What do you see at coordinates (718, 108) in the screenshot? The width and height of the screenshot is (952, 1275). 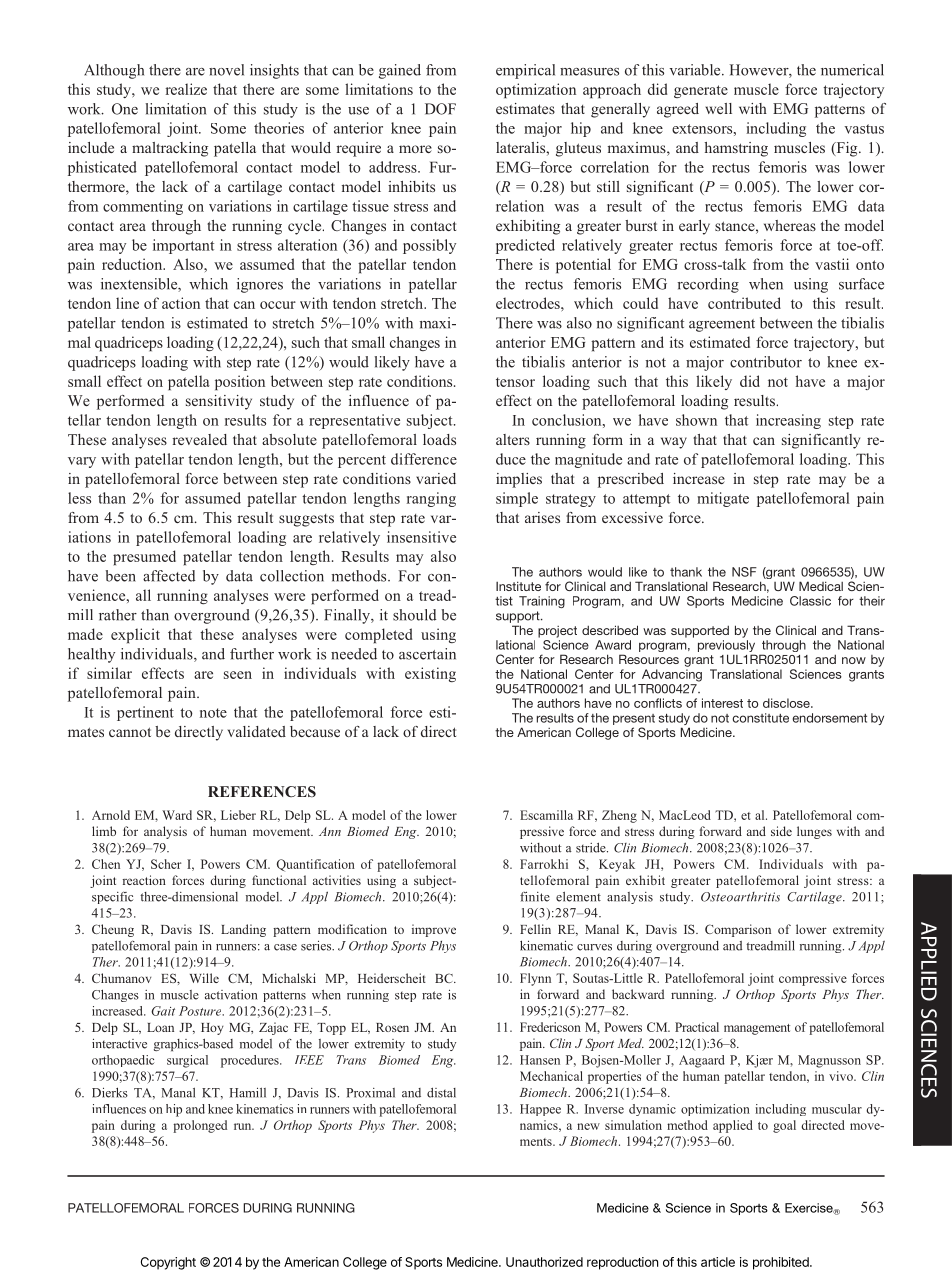 I see `well` at bounding box center [718, 108].
